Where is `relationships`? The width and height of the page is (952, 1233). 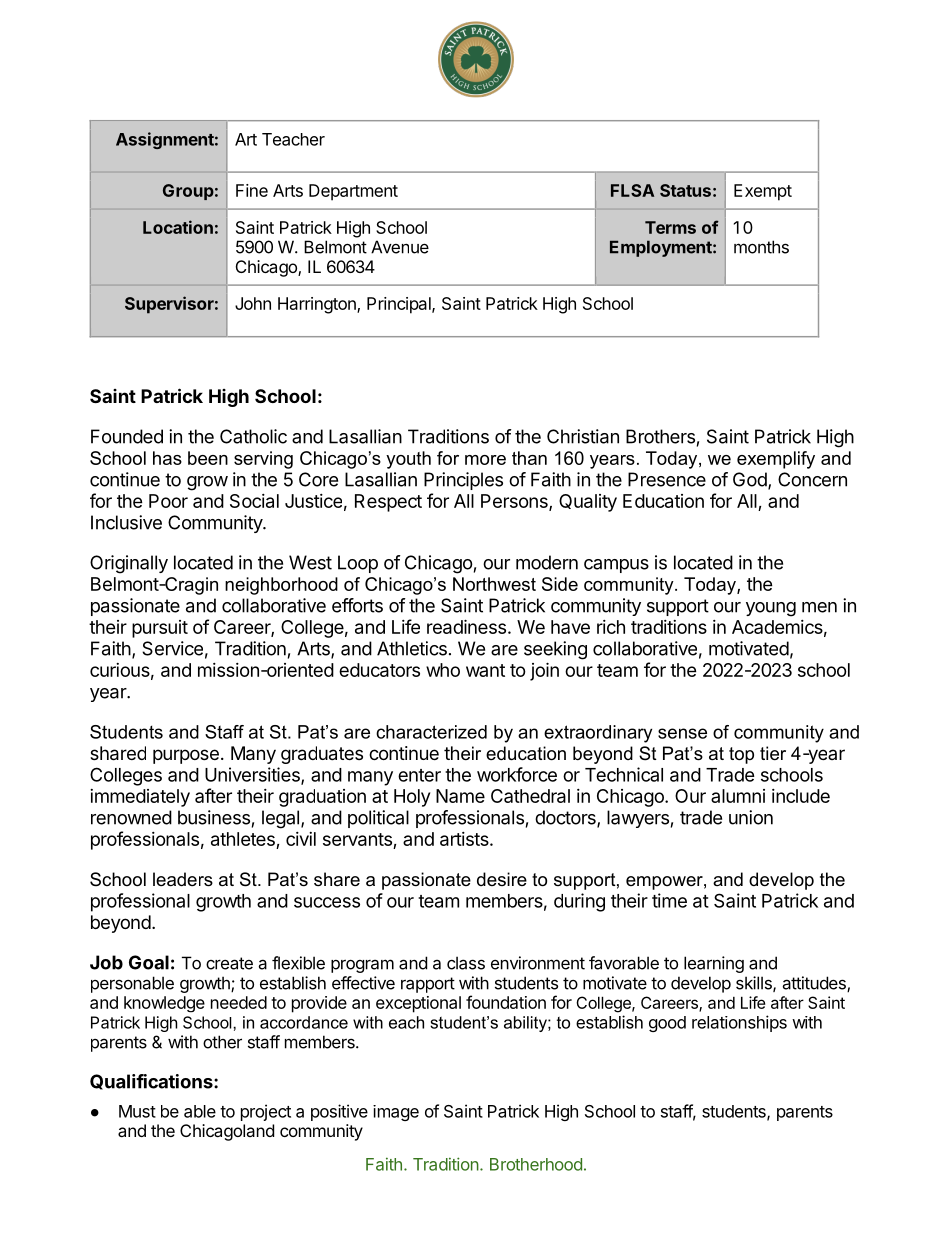
relationships is located at coordinates (739, 1023).
